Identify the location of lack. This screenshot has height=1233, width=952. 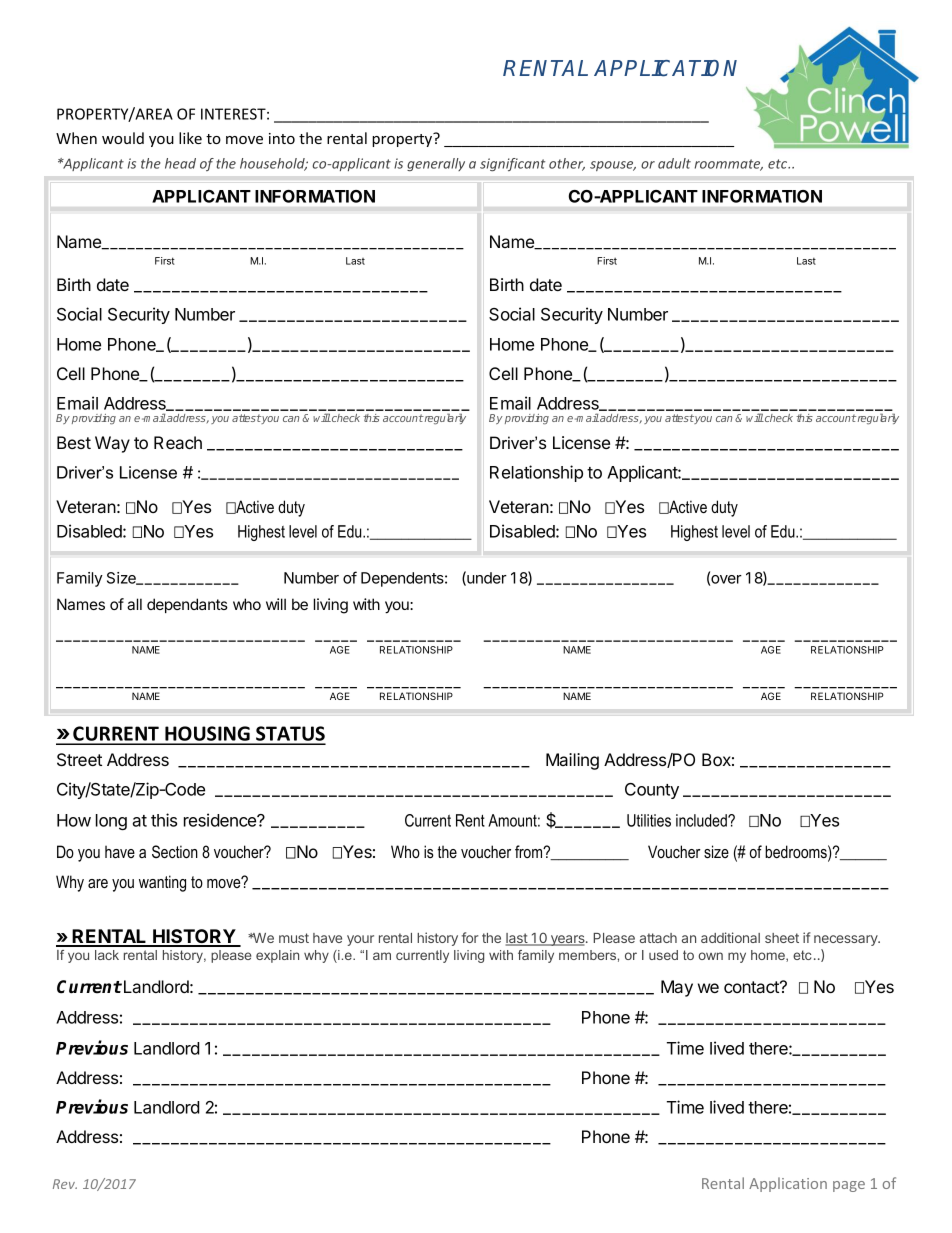
(107, 955).
